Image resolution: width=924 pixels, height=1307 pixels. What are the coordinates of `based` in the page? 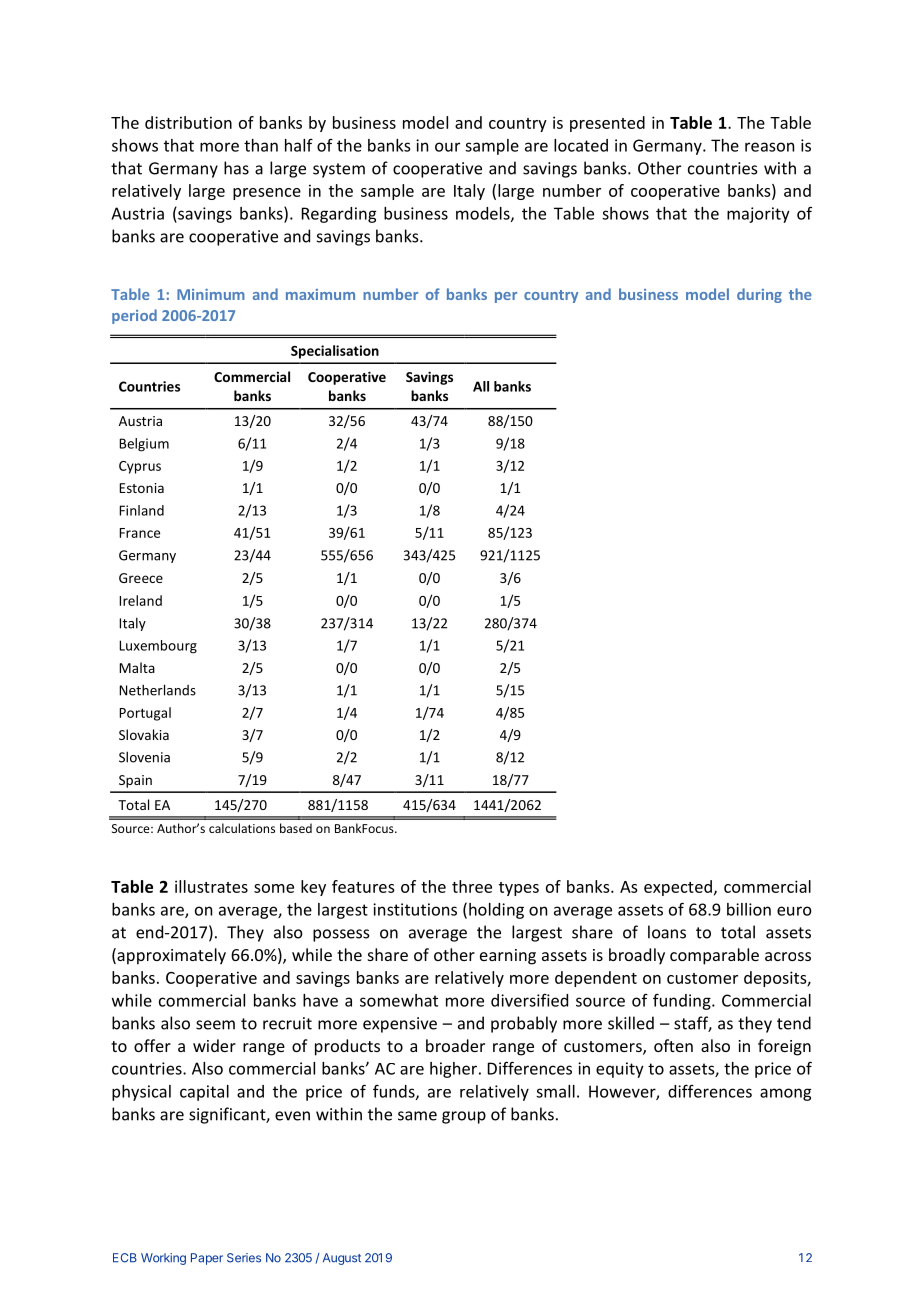 It's located at (296, 828).
